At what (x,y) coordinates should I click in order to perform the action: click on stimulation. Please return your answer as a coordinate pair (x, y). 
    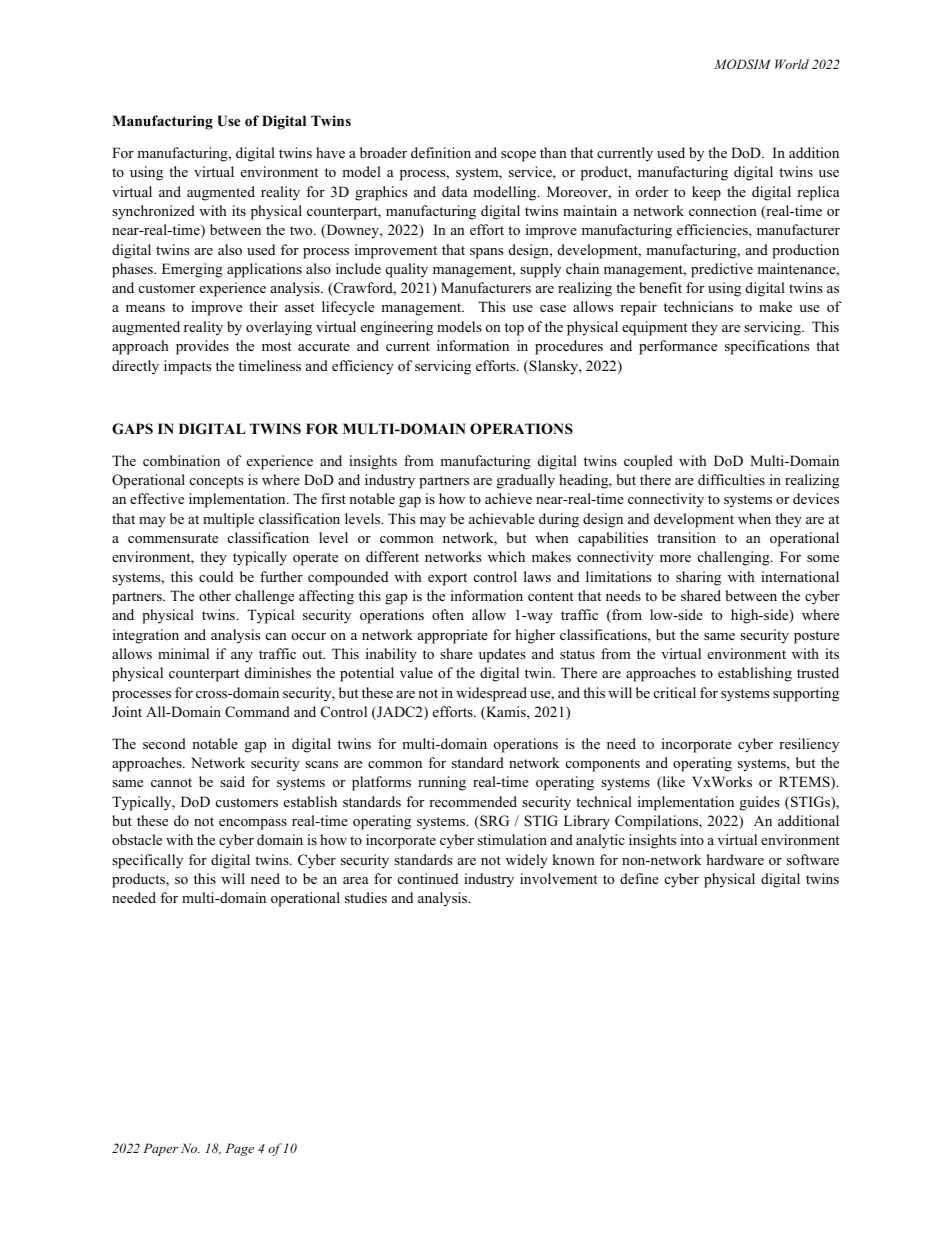
    Looking at the image, I should click on (512, 839).
